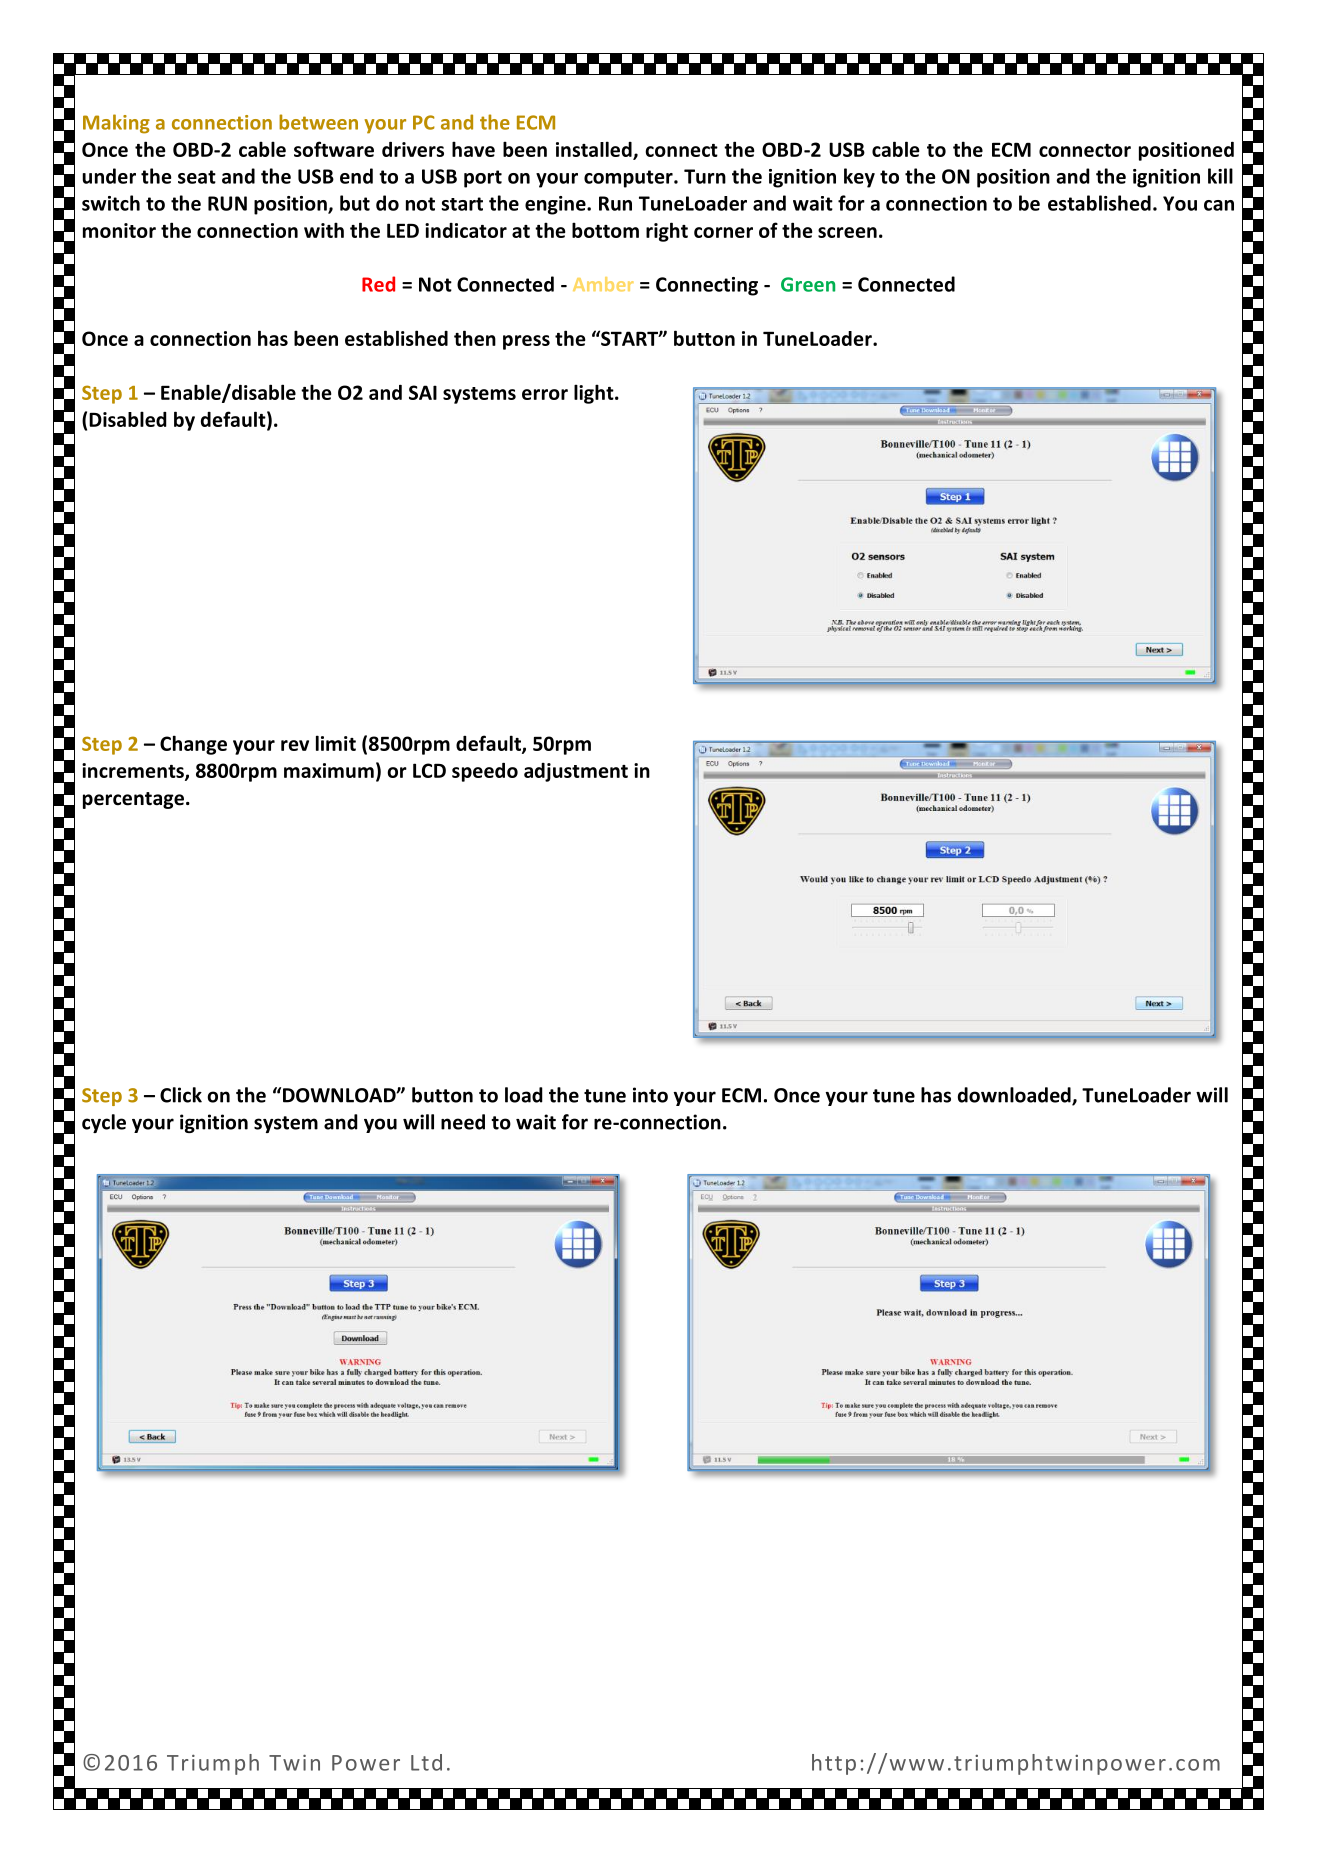 This screenshot has width=1317, height=1863. What do you see at coordinates (576, 772) in the screenshot?
I see `adjustment` at bounding box center [576, 772].
